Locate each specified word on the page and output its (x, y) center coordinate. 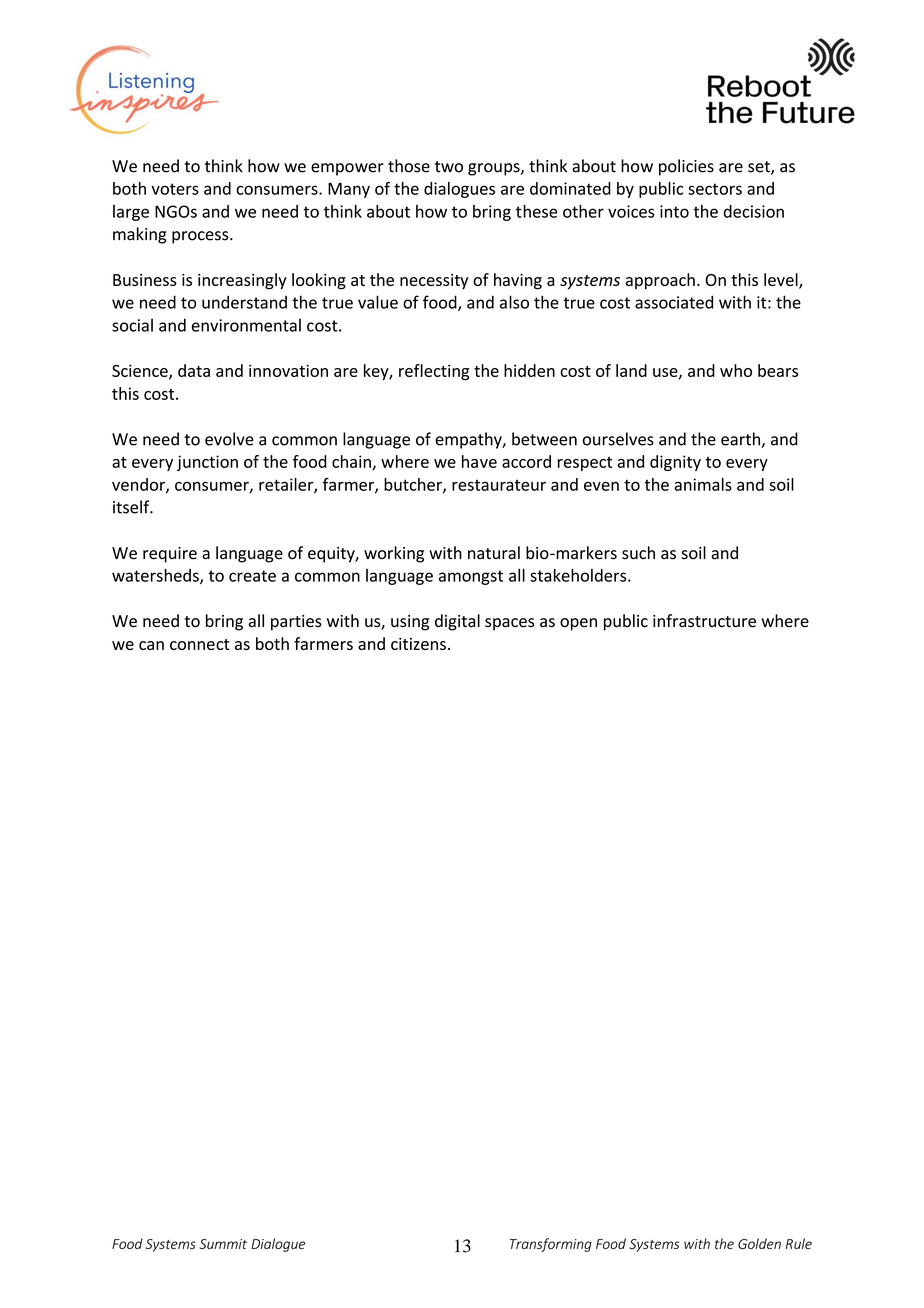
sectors (715, 189)
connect (200, 644)
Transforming (551, 1245)
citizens (418, 644)
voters (175, 189)
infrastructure (704, 621)
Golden (759, 1243)
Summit (223, 1244)
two (449, 167)
